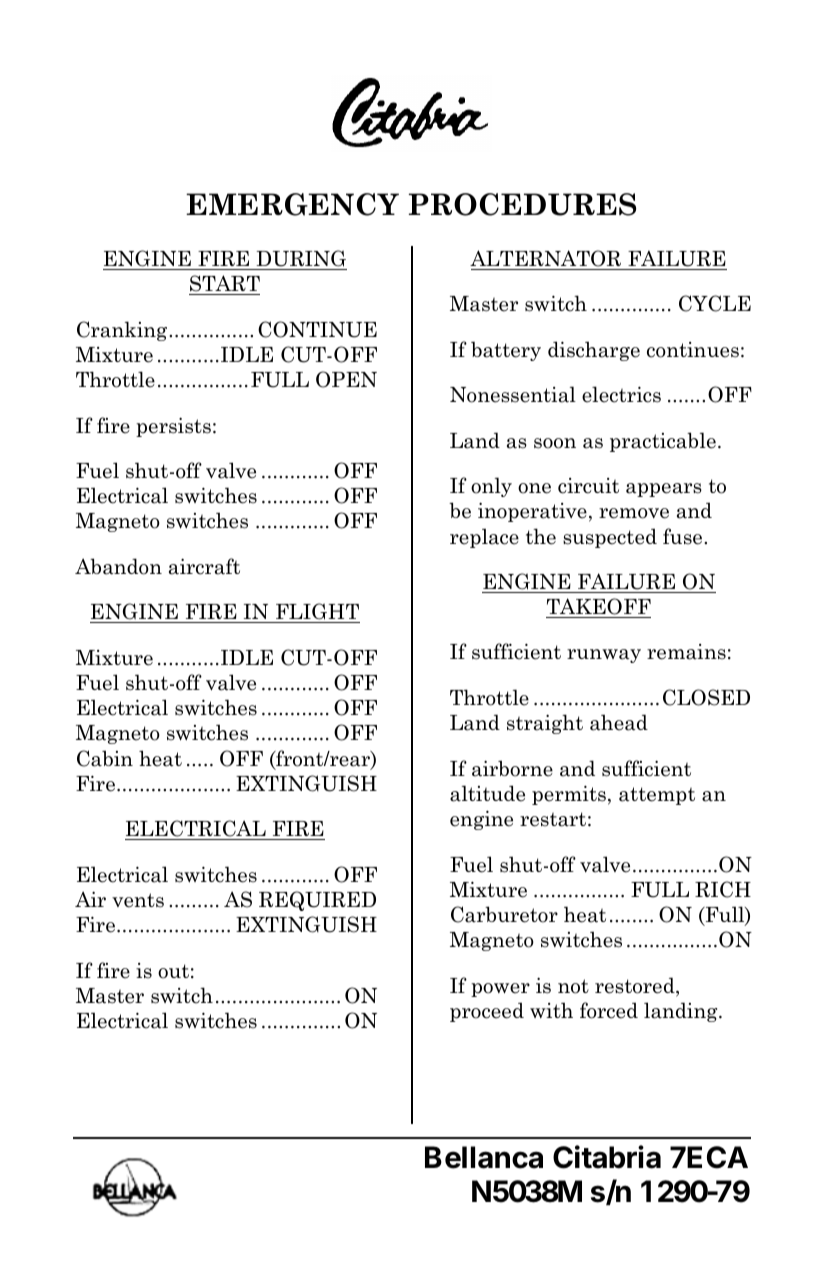 This document has width=831, height=1284. I want to click on ALTERNATOR, so click(545, 258).
